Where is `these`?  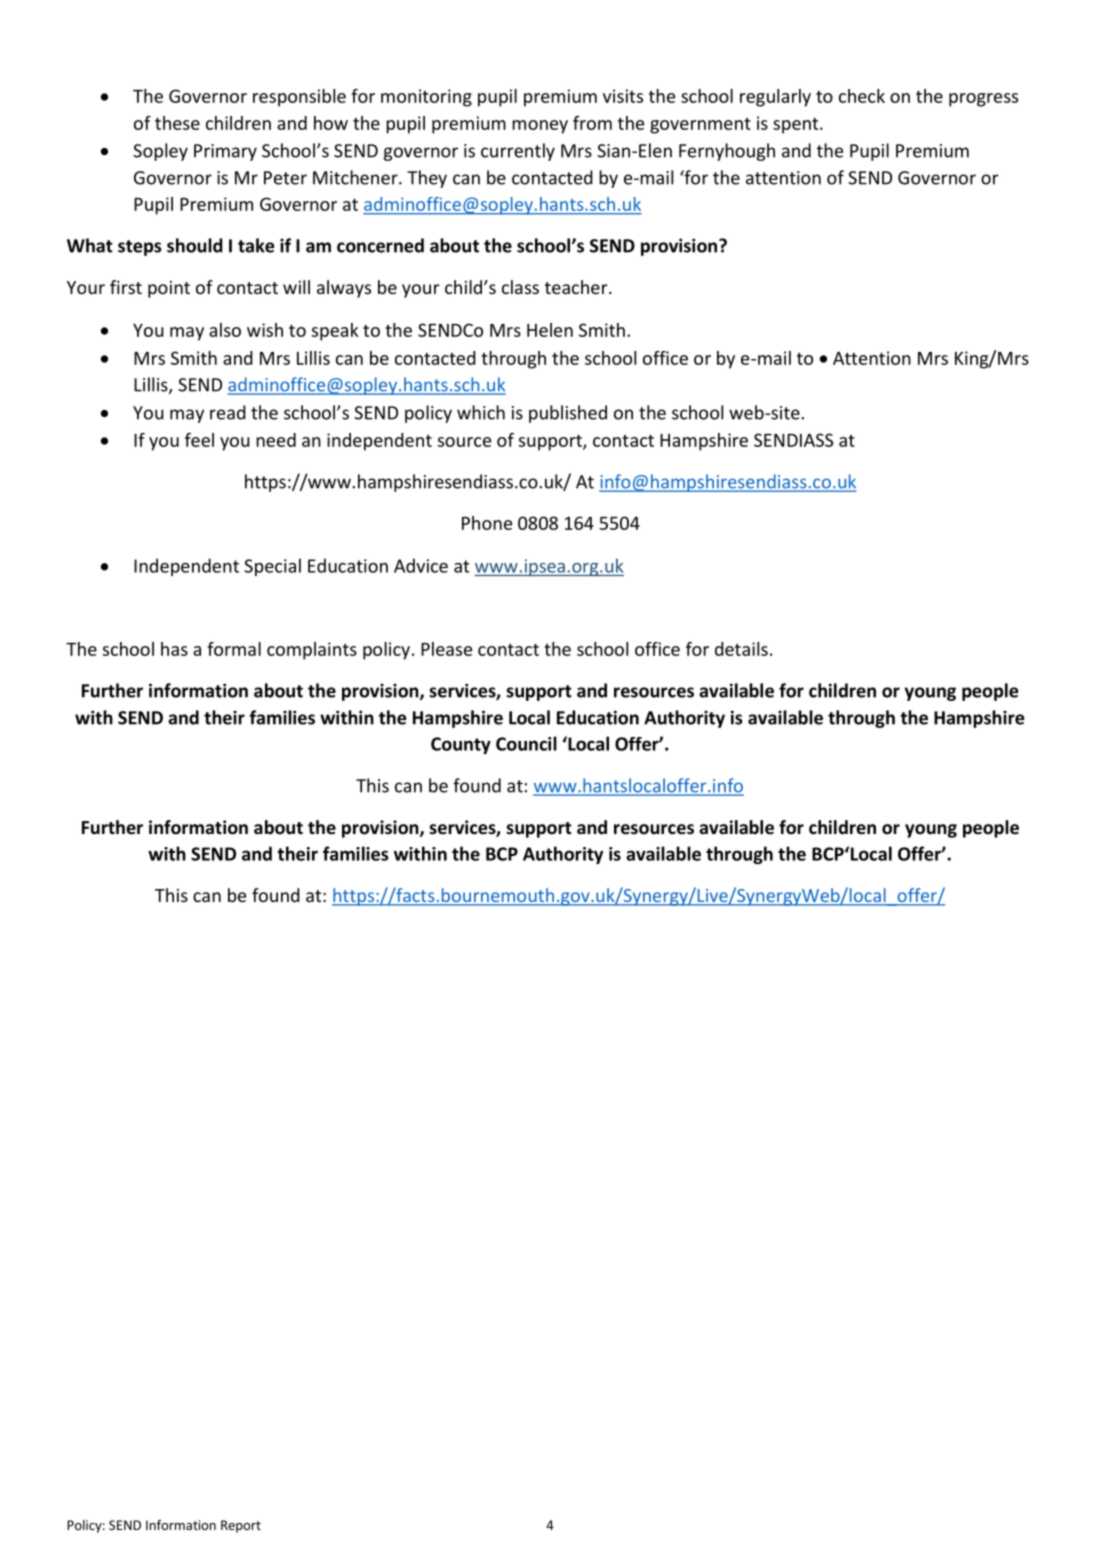 these is located at coordinates (177, 123).
